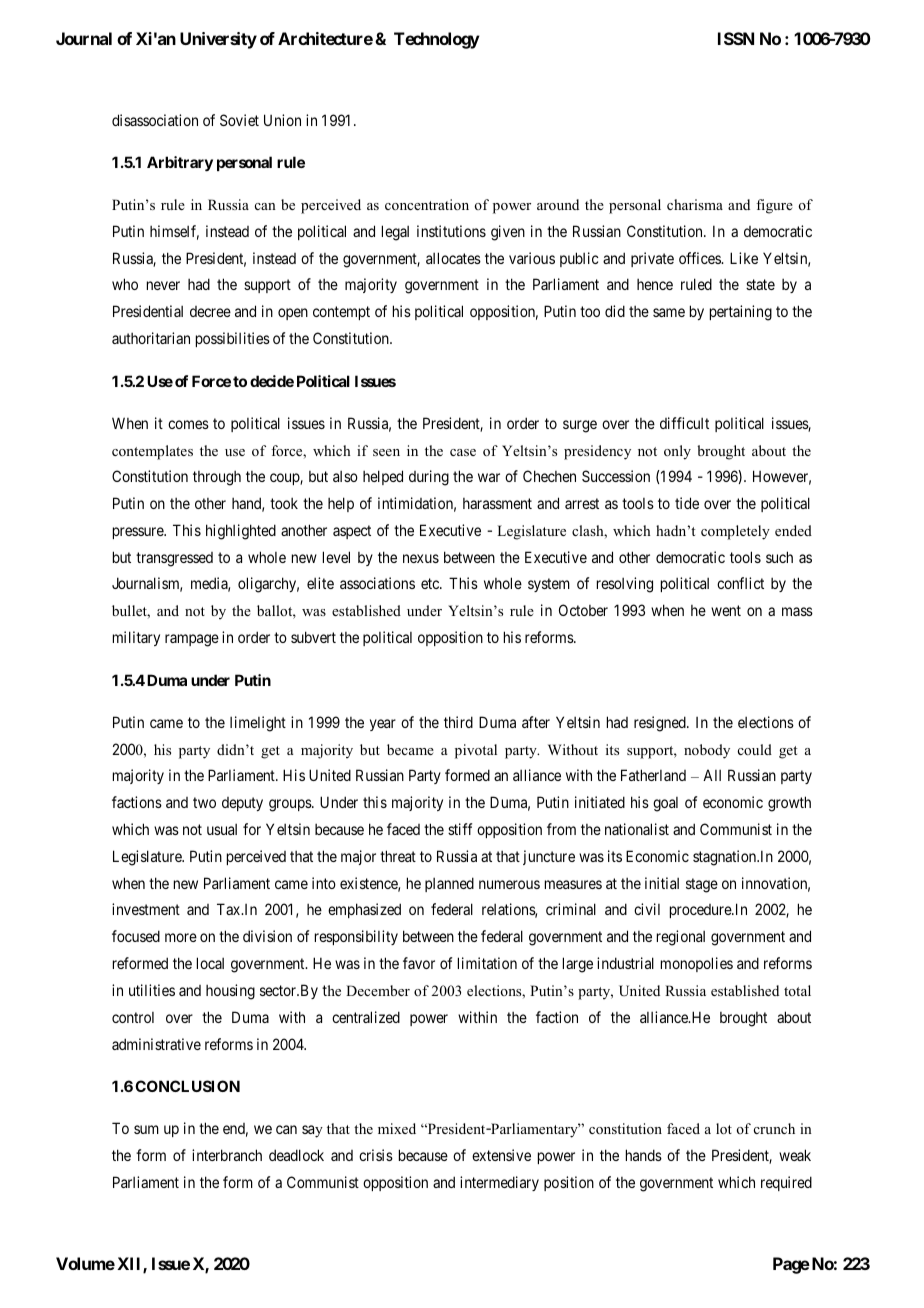 The image size is (924, 1308). Describe the element at coordinates (233, 339) in the document. I see `possibilities` at that location.
